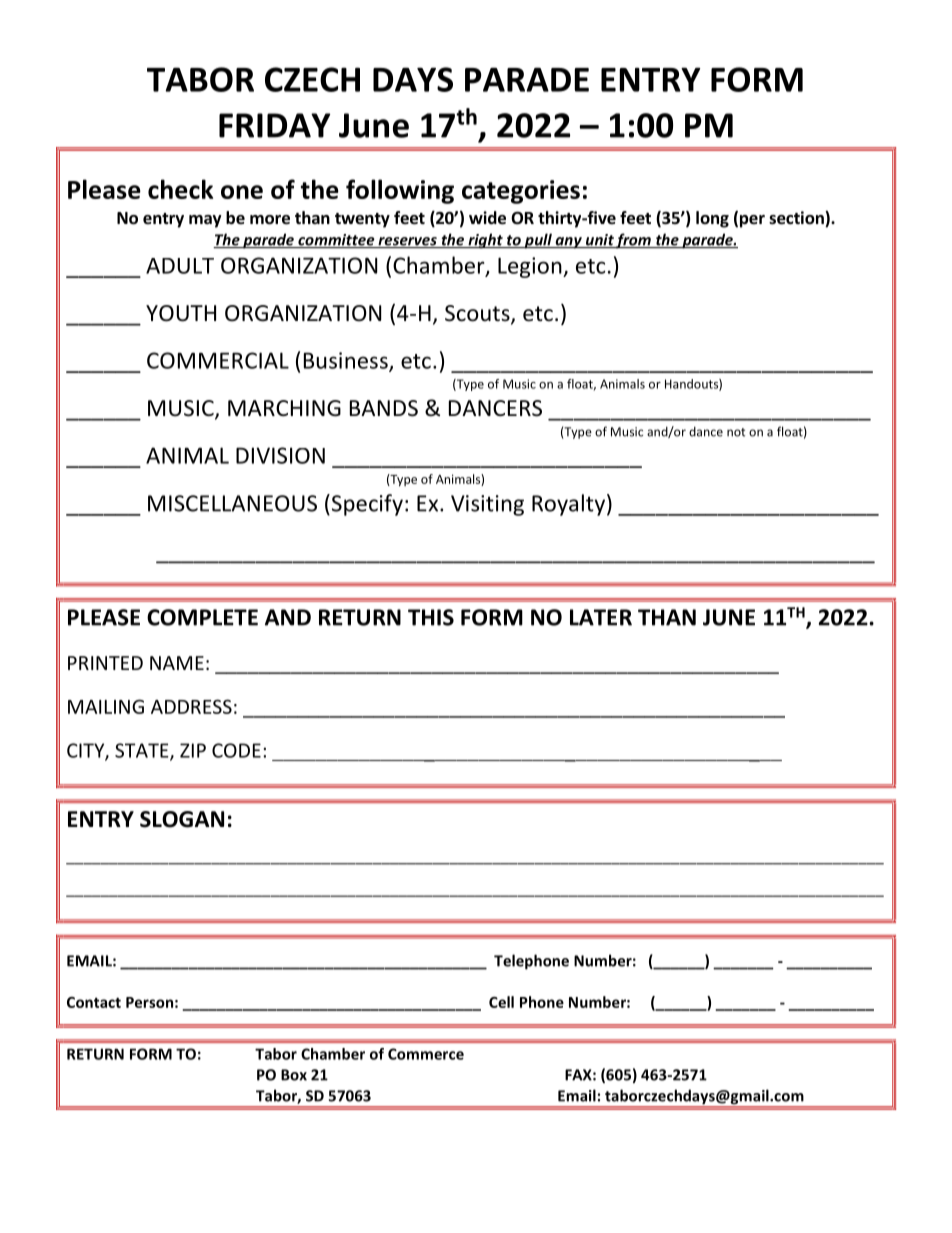  What do you see at coordinates (736, 432) in the screenshot?
I see `not` at bounding box center [736, 432].
